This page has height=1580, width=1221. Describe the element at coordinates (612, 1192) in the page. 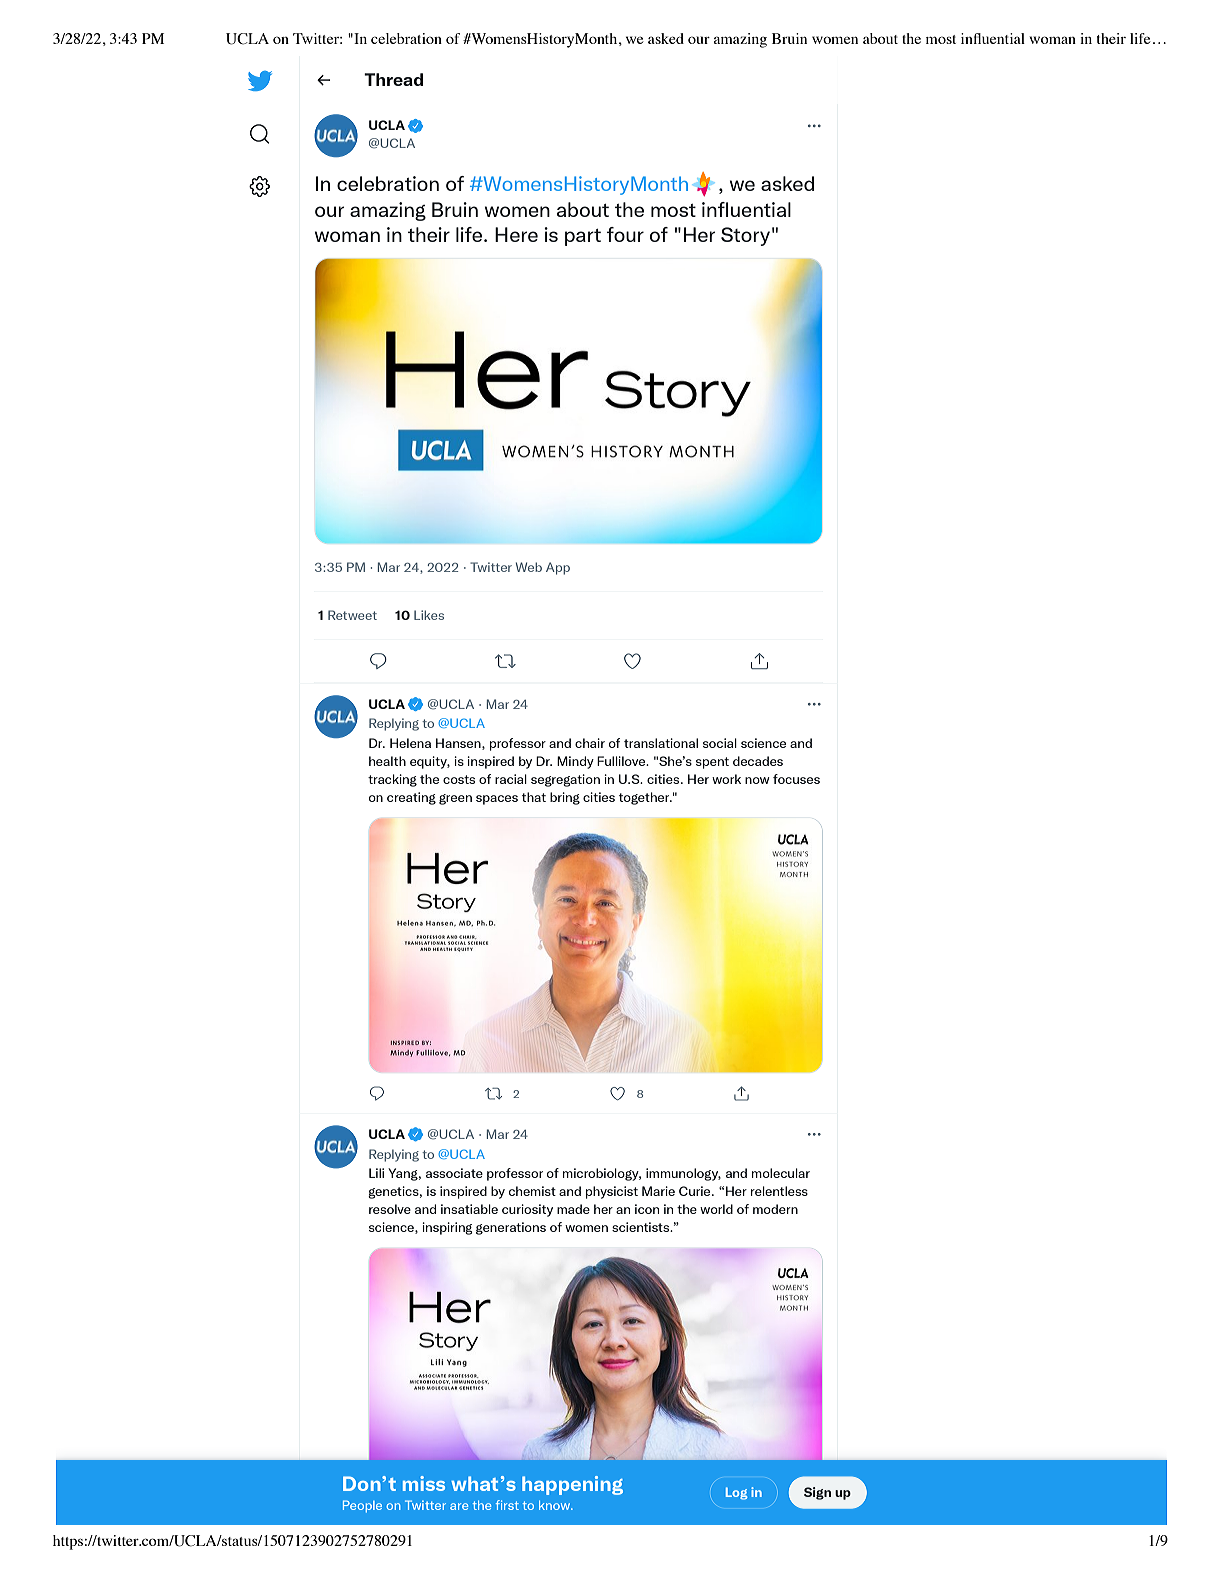

I see `physicist` at that location.
